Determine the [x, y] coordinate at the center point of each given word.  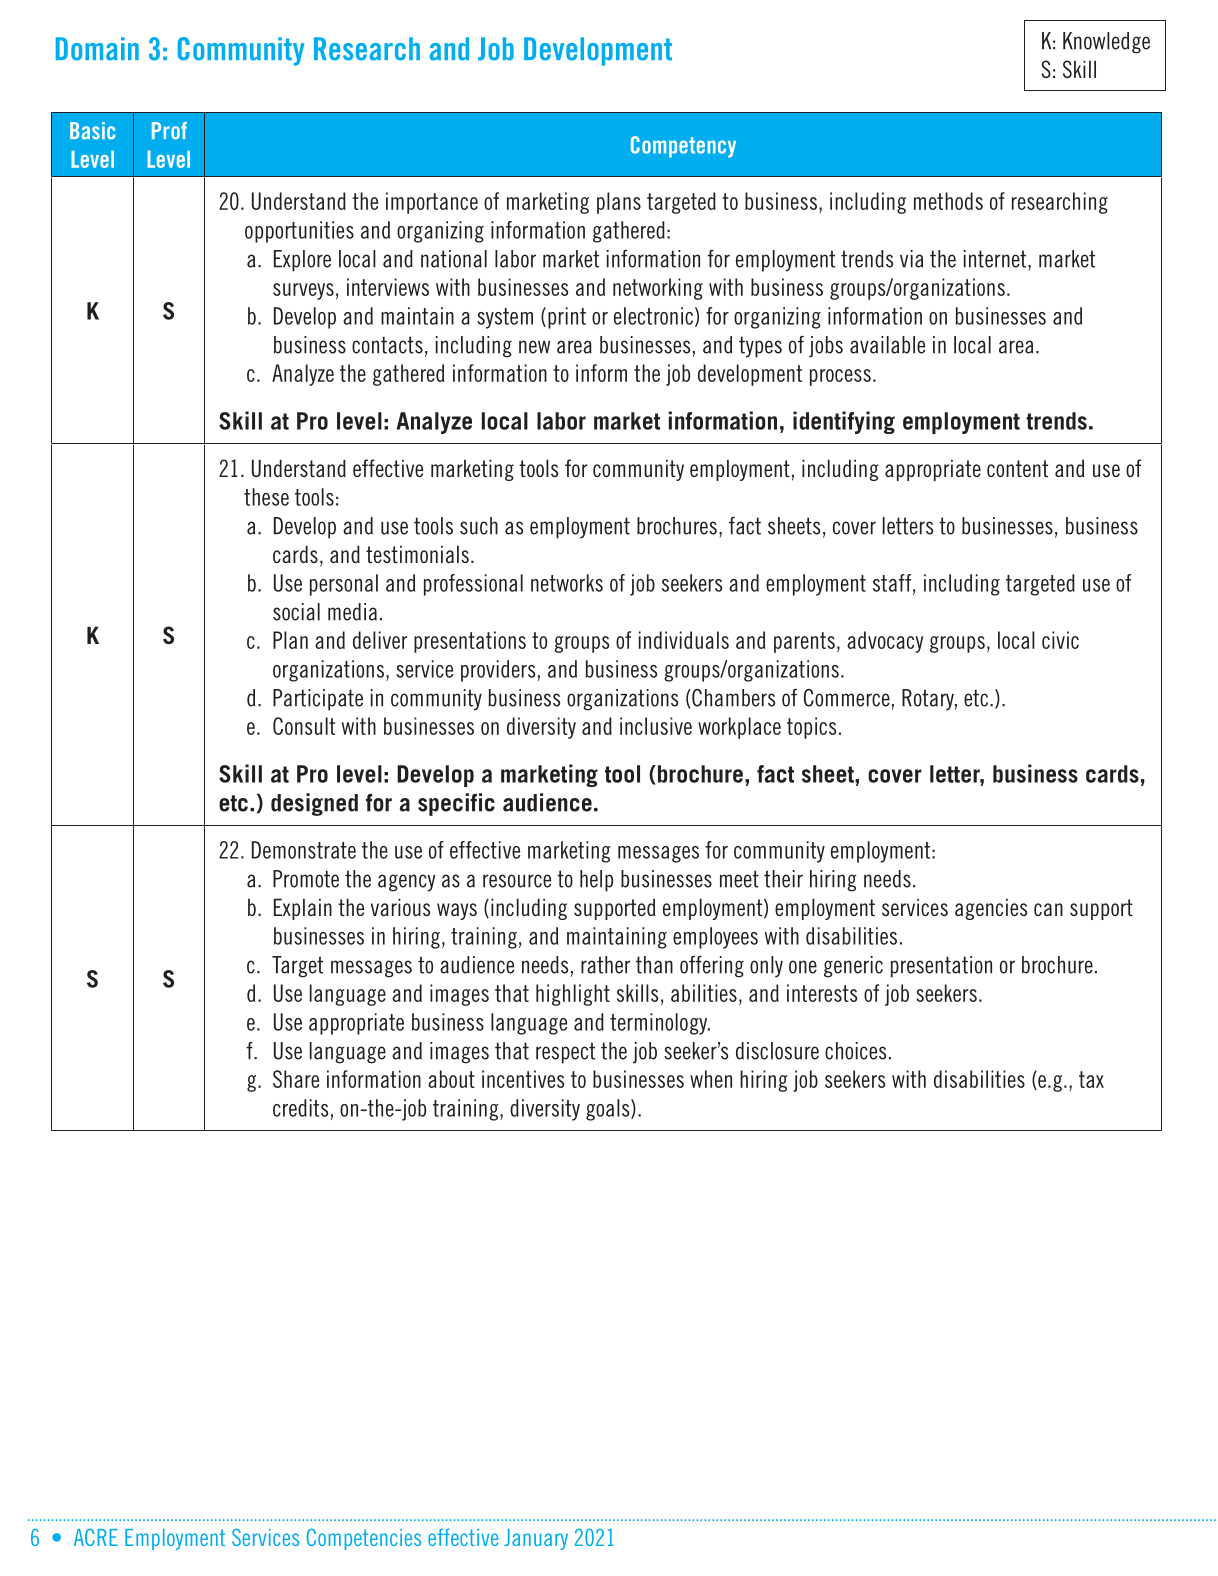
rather [606, 965]
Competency [683, 147]
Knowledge [1106, 43]
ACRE [96, 1537]
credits [300, 1108]
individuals [684, 640]
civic [1060, 640]
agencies [991, 909]
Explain [303, 909]
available [887, 345]
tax [1091, 1079]
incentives [523, 1079]
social [296, 612]
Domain [97, 49]
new [534, 347]
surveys [303, 291]
